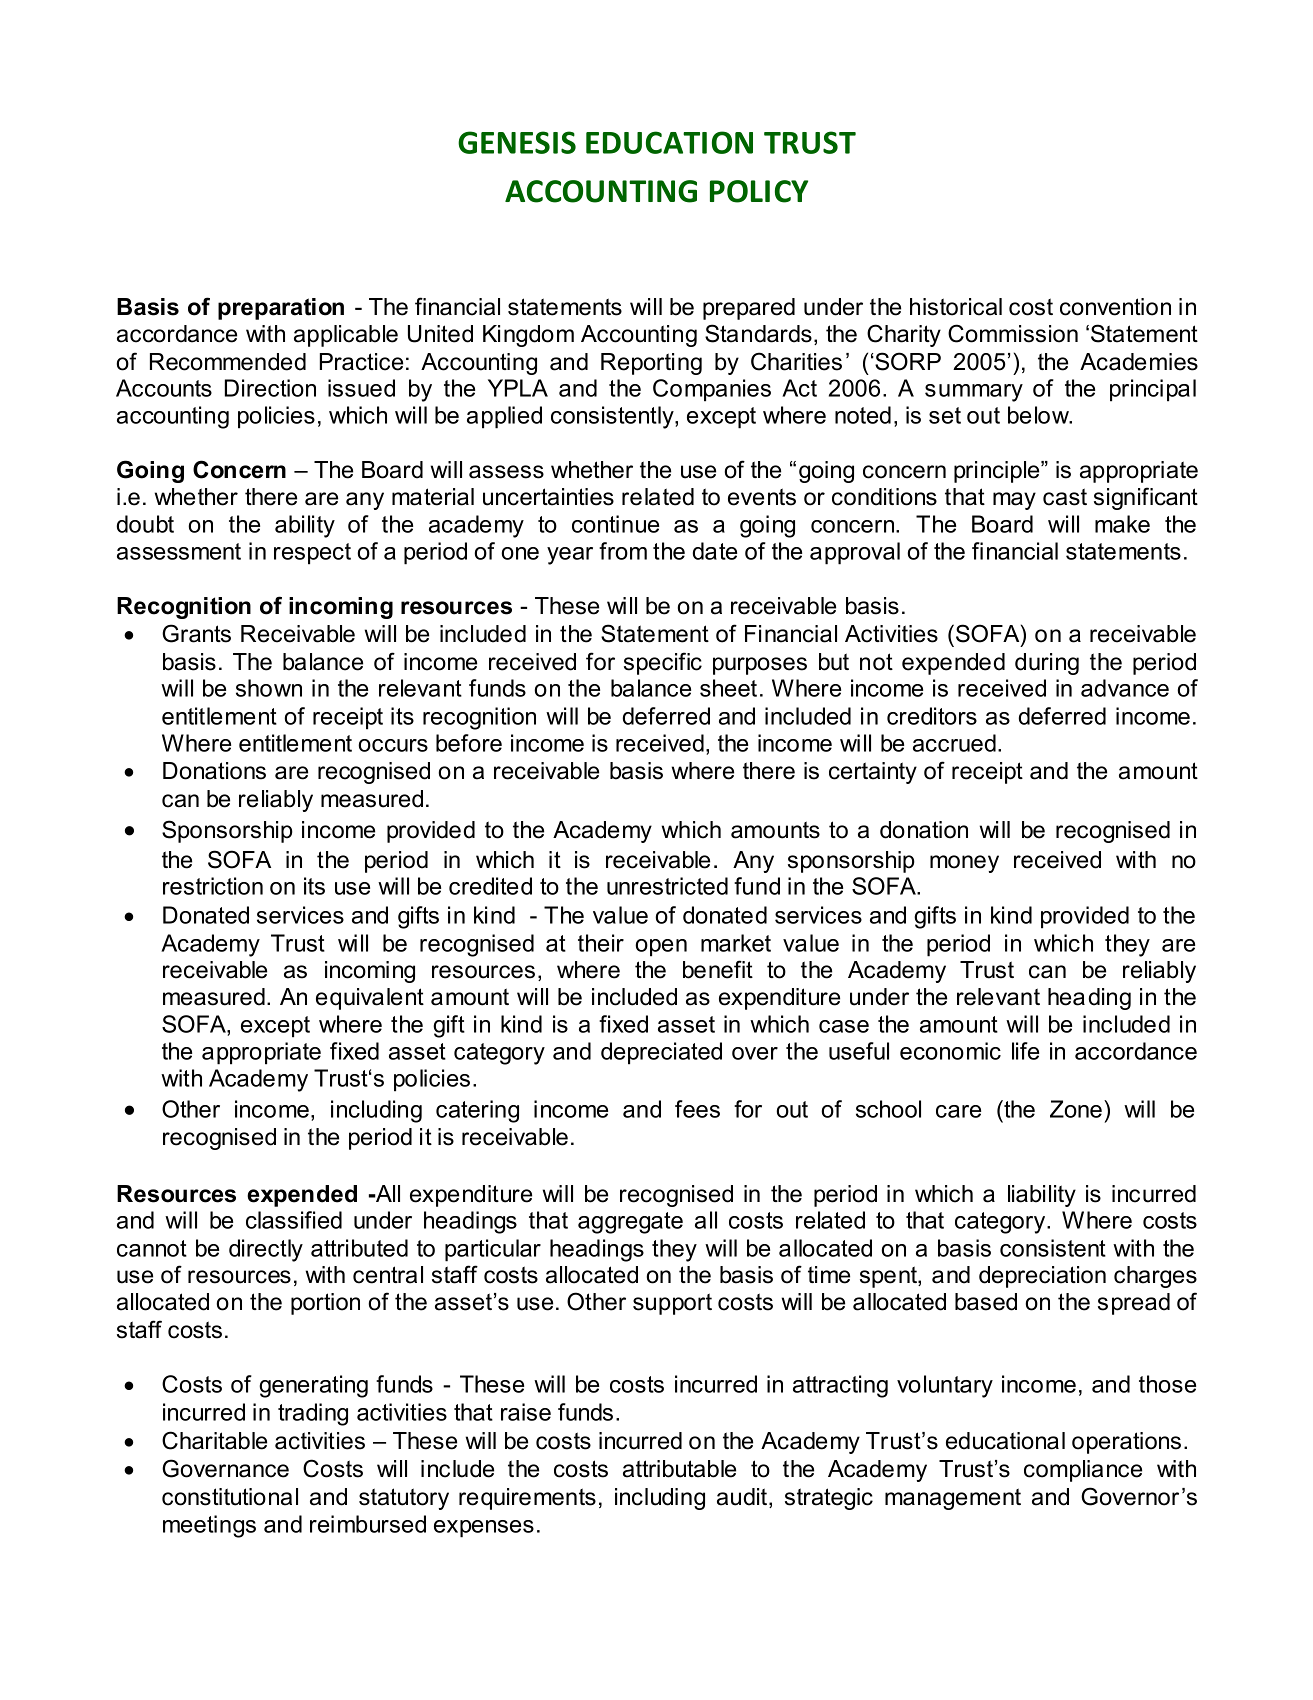  Describe the element at coordinates (663, 663) in the image. I see `specific` at that location.
